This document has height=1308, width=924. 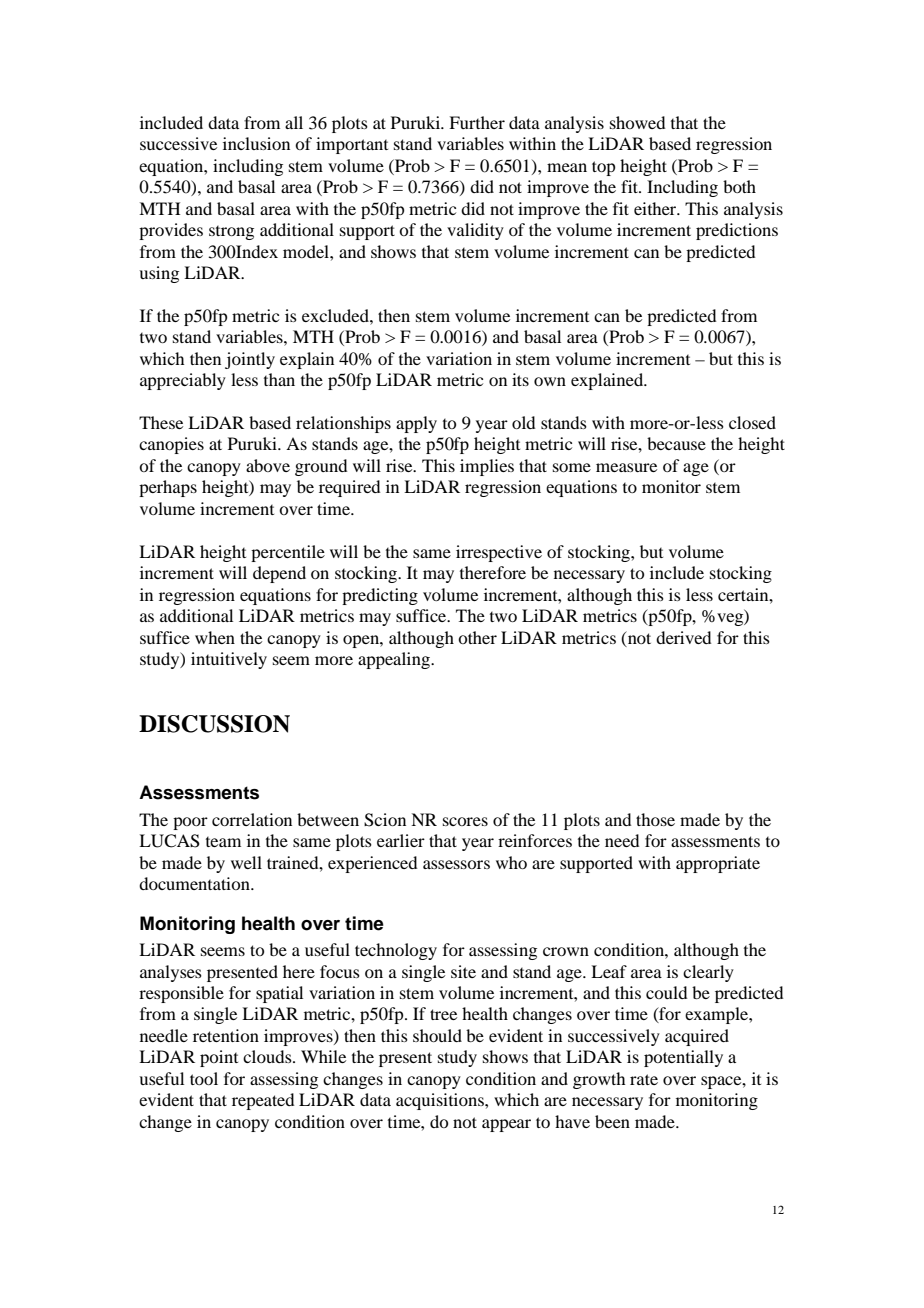 What do you see at coordinates (204, 1078) in the document?
I see `tool` at bounding box center [204, 1078].
